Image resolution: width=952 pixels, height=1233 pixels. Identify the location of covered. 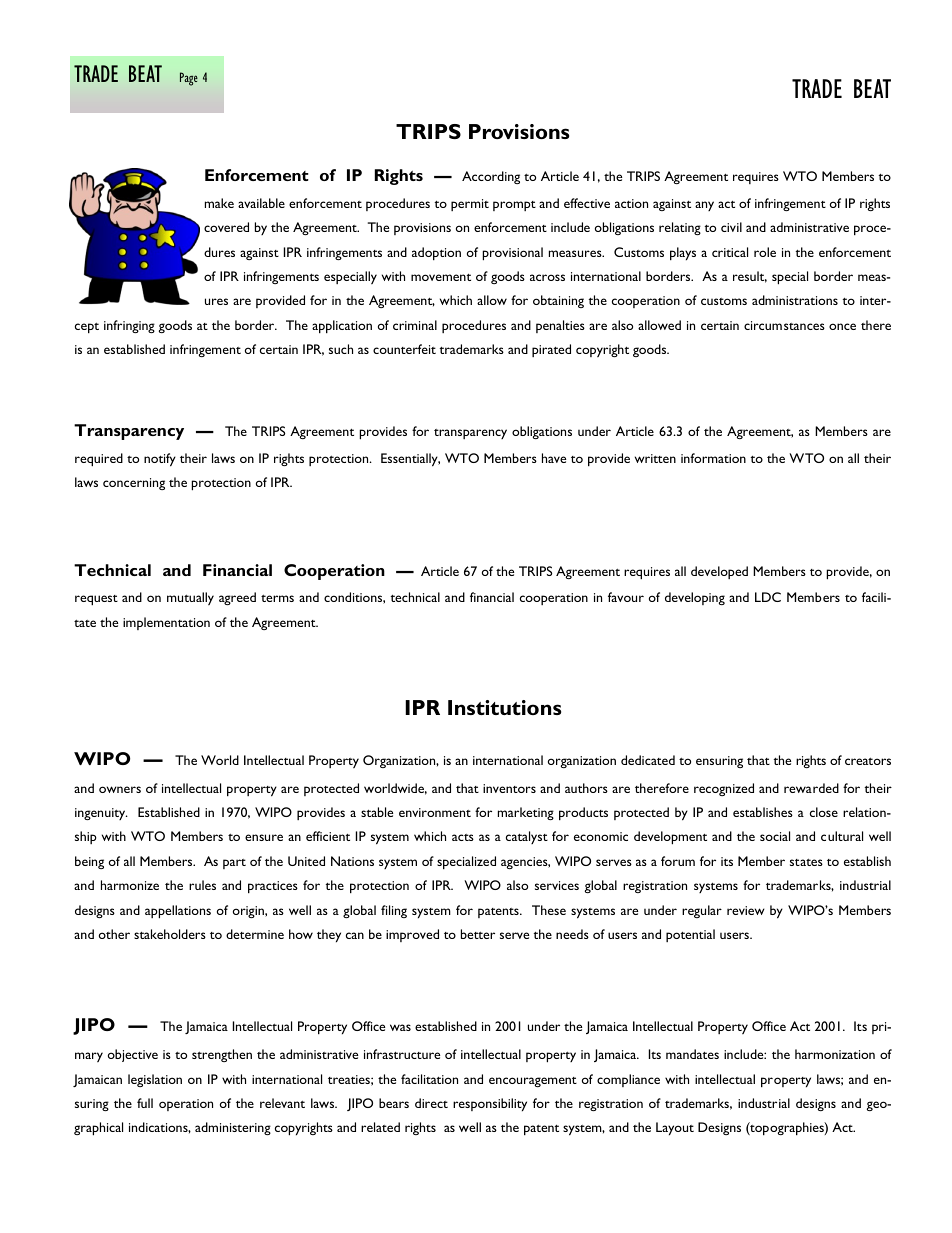
(226, 227).
